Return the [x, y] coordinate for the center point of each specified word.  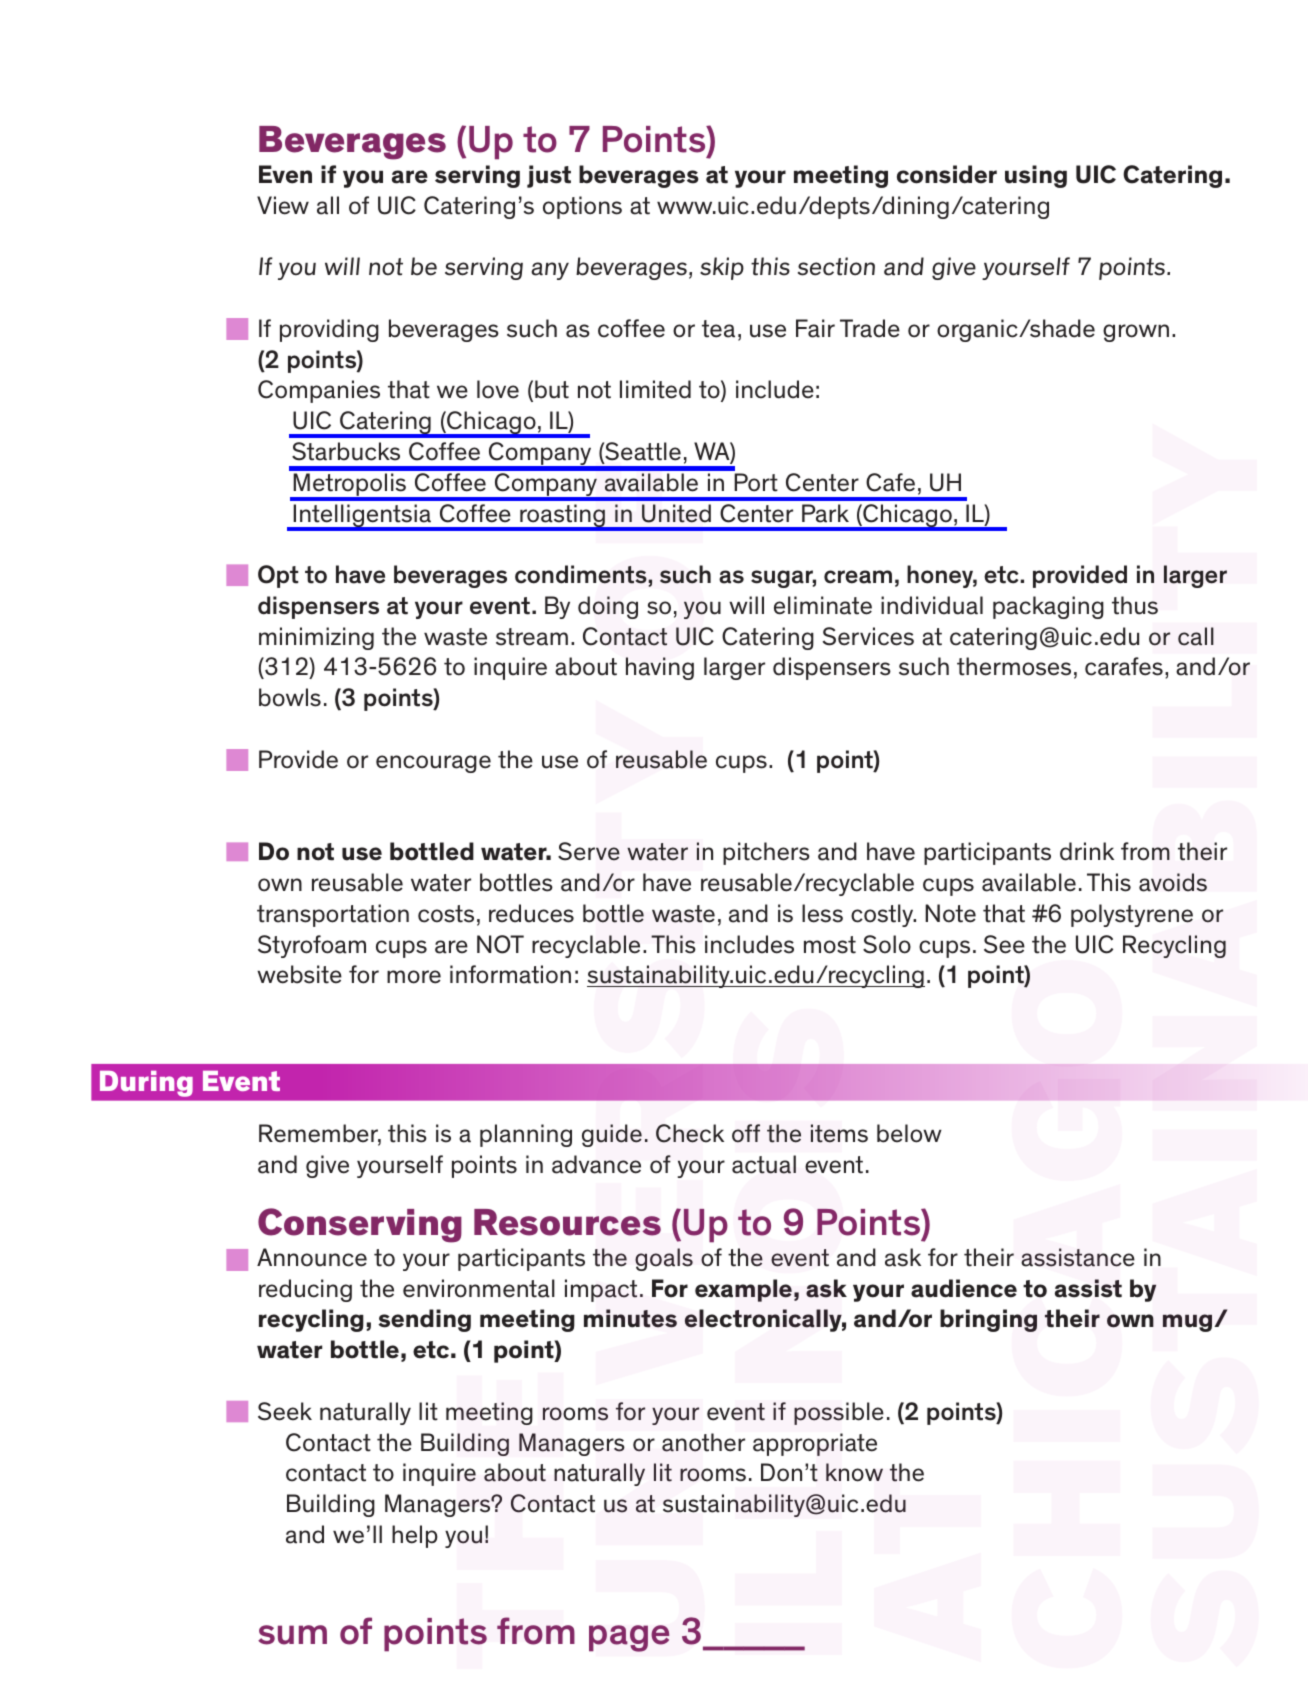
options [582, 207]
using [1036, 176]
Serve [589, 851]
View [283, 205]
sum [292, 1635]
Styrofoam [312, 946]
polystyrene [1132, 915]
